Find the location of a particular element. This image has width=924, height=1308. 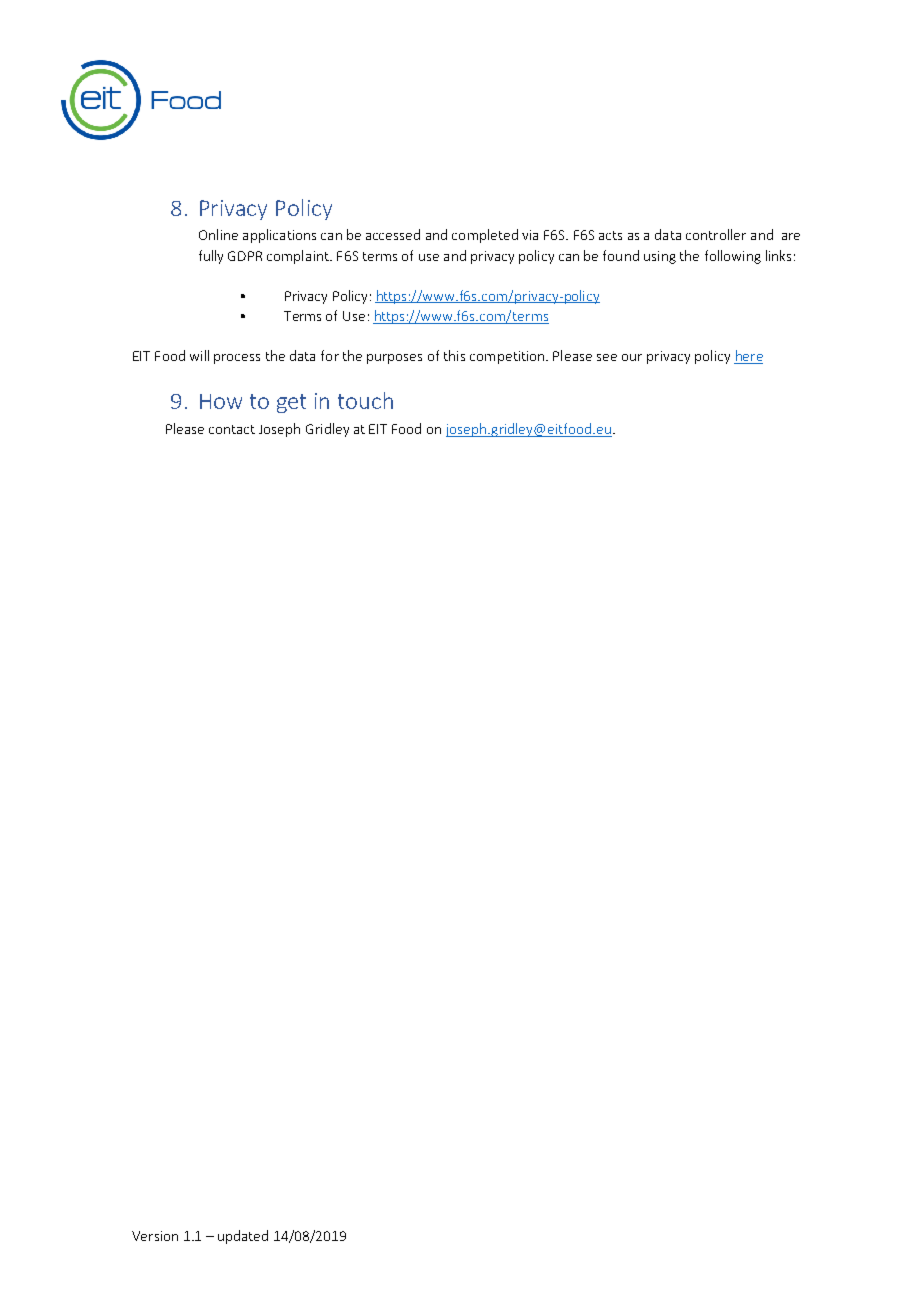

GDPR is located at coordinates (245, 256).
